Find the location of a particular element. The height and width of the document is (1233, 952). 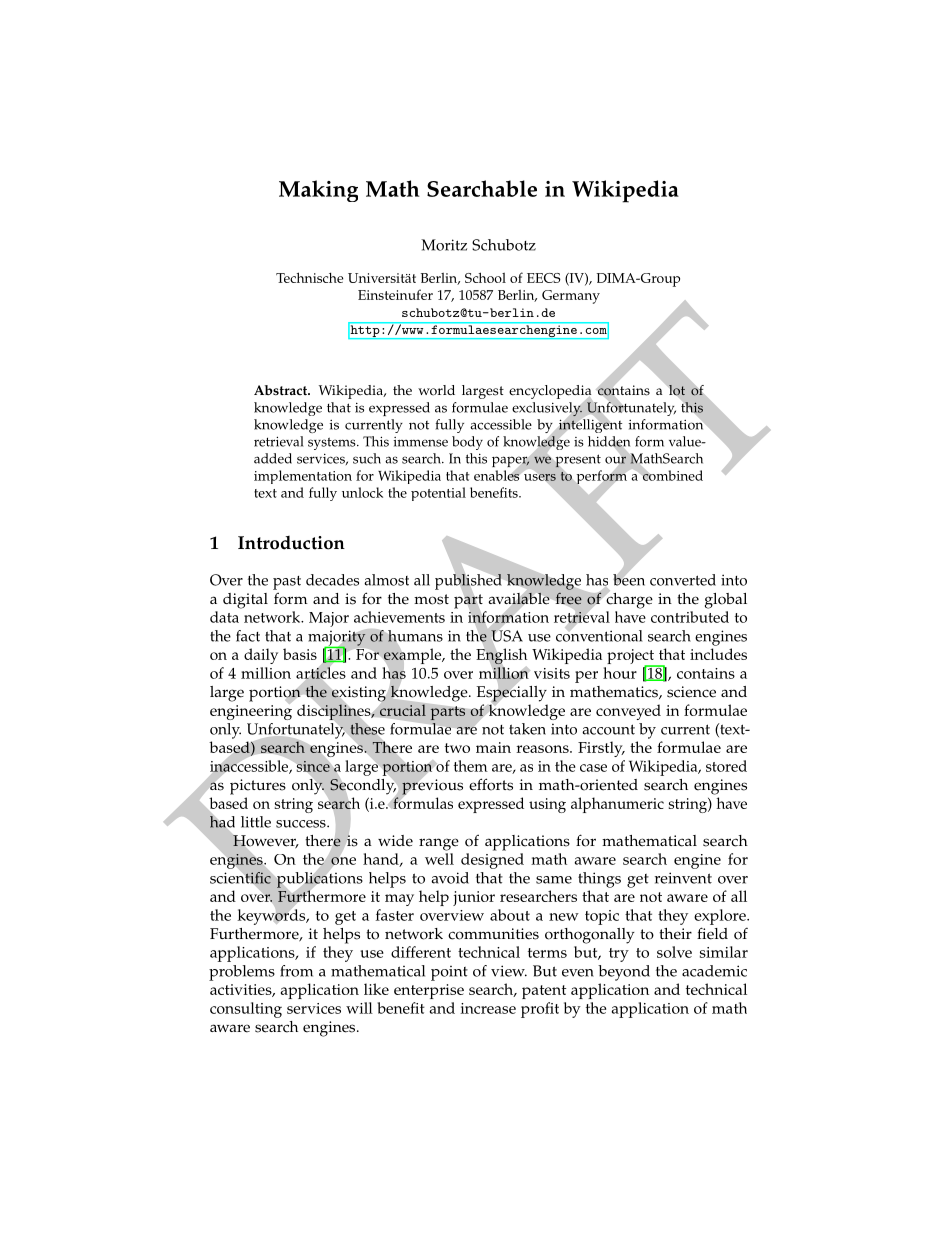

Germany is located at coordinates (571, 297).
